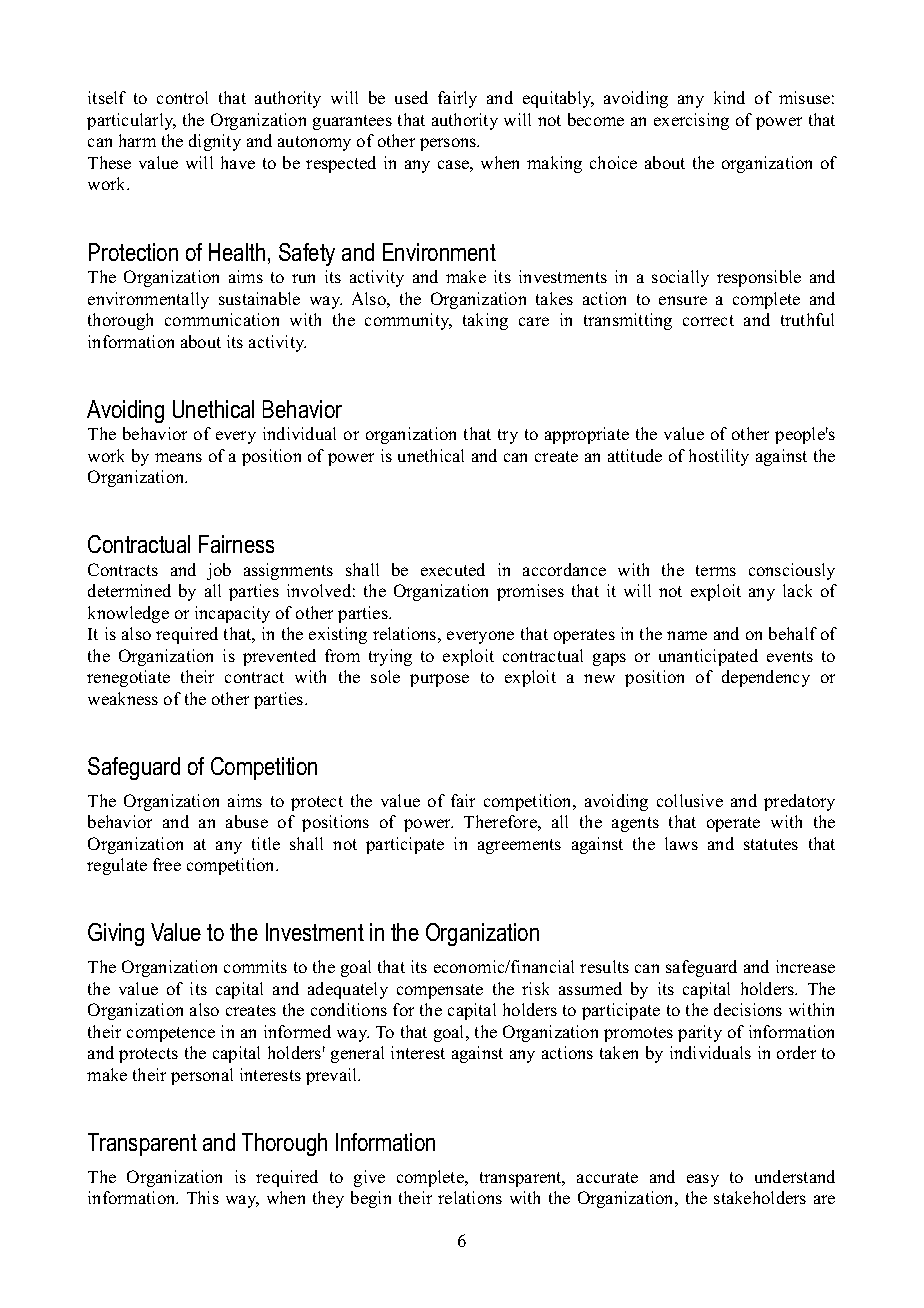  What do you see at coordinates (203, 1197) in the screenshot?
I see `This` at bounding box center [203, 1197].
